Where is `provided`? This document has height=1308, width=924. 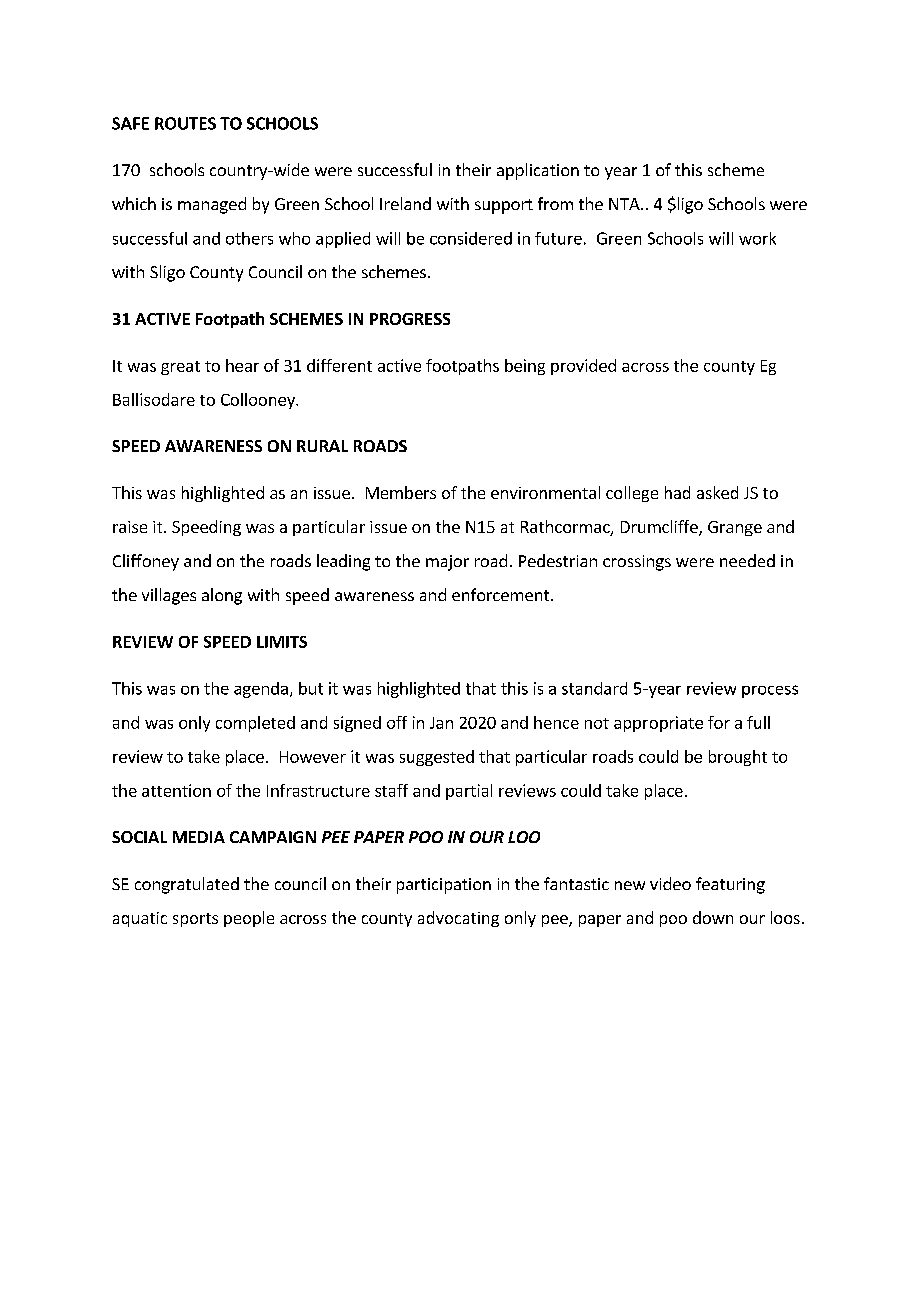 provided is located at coordinates (583, 367).
